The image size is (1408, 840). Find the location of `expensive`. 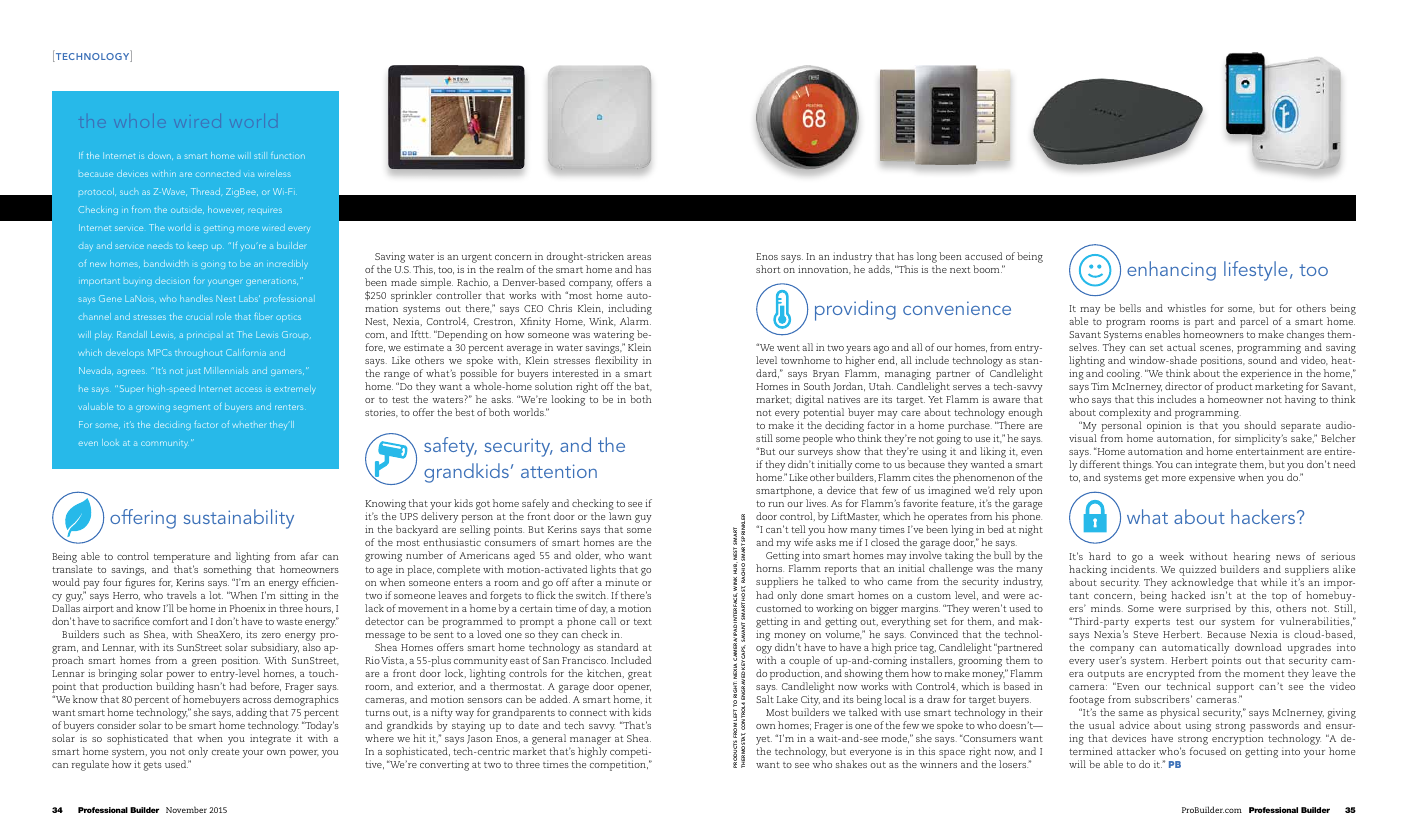

expensive is located at coordinates (1212, 478).
